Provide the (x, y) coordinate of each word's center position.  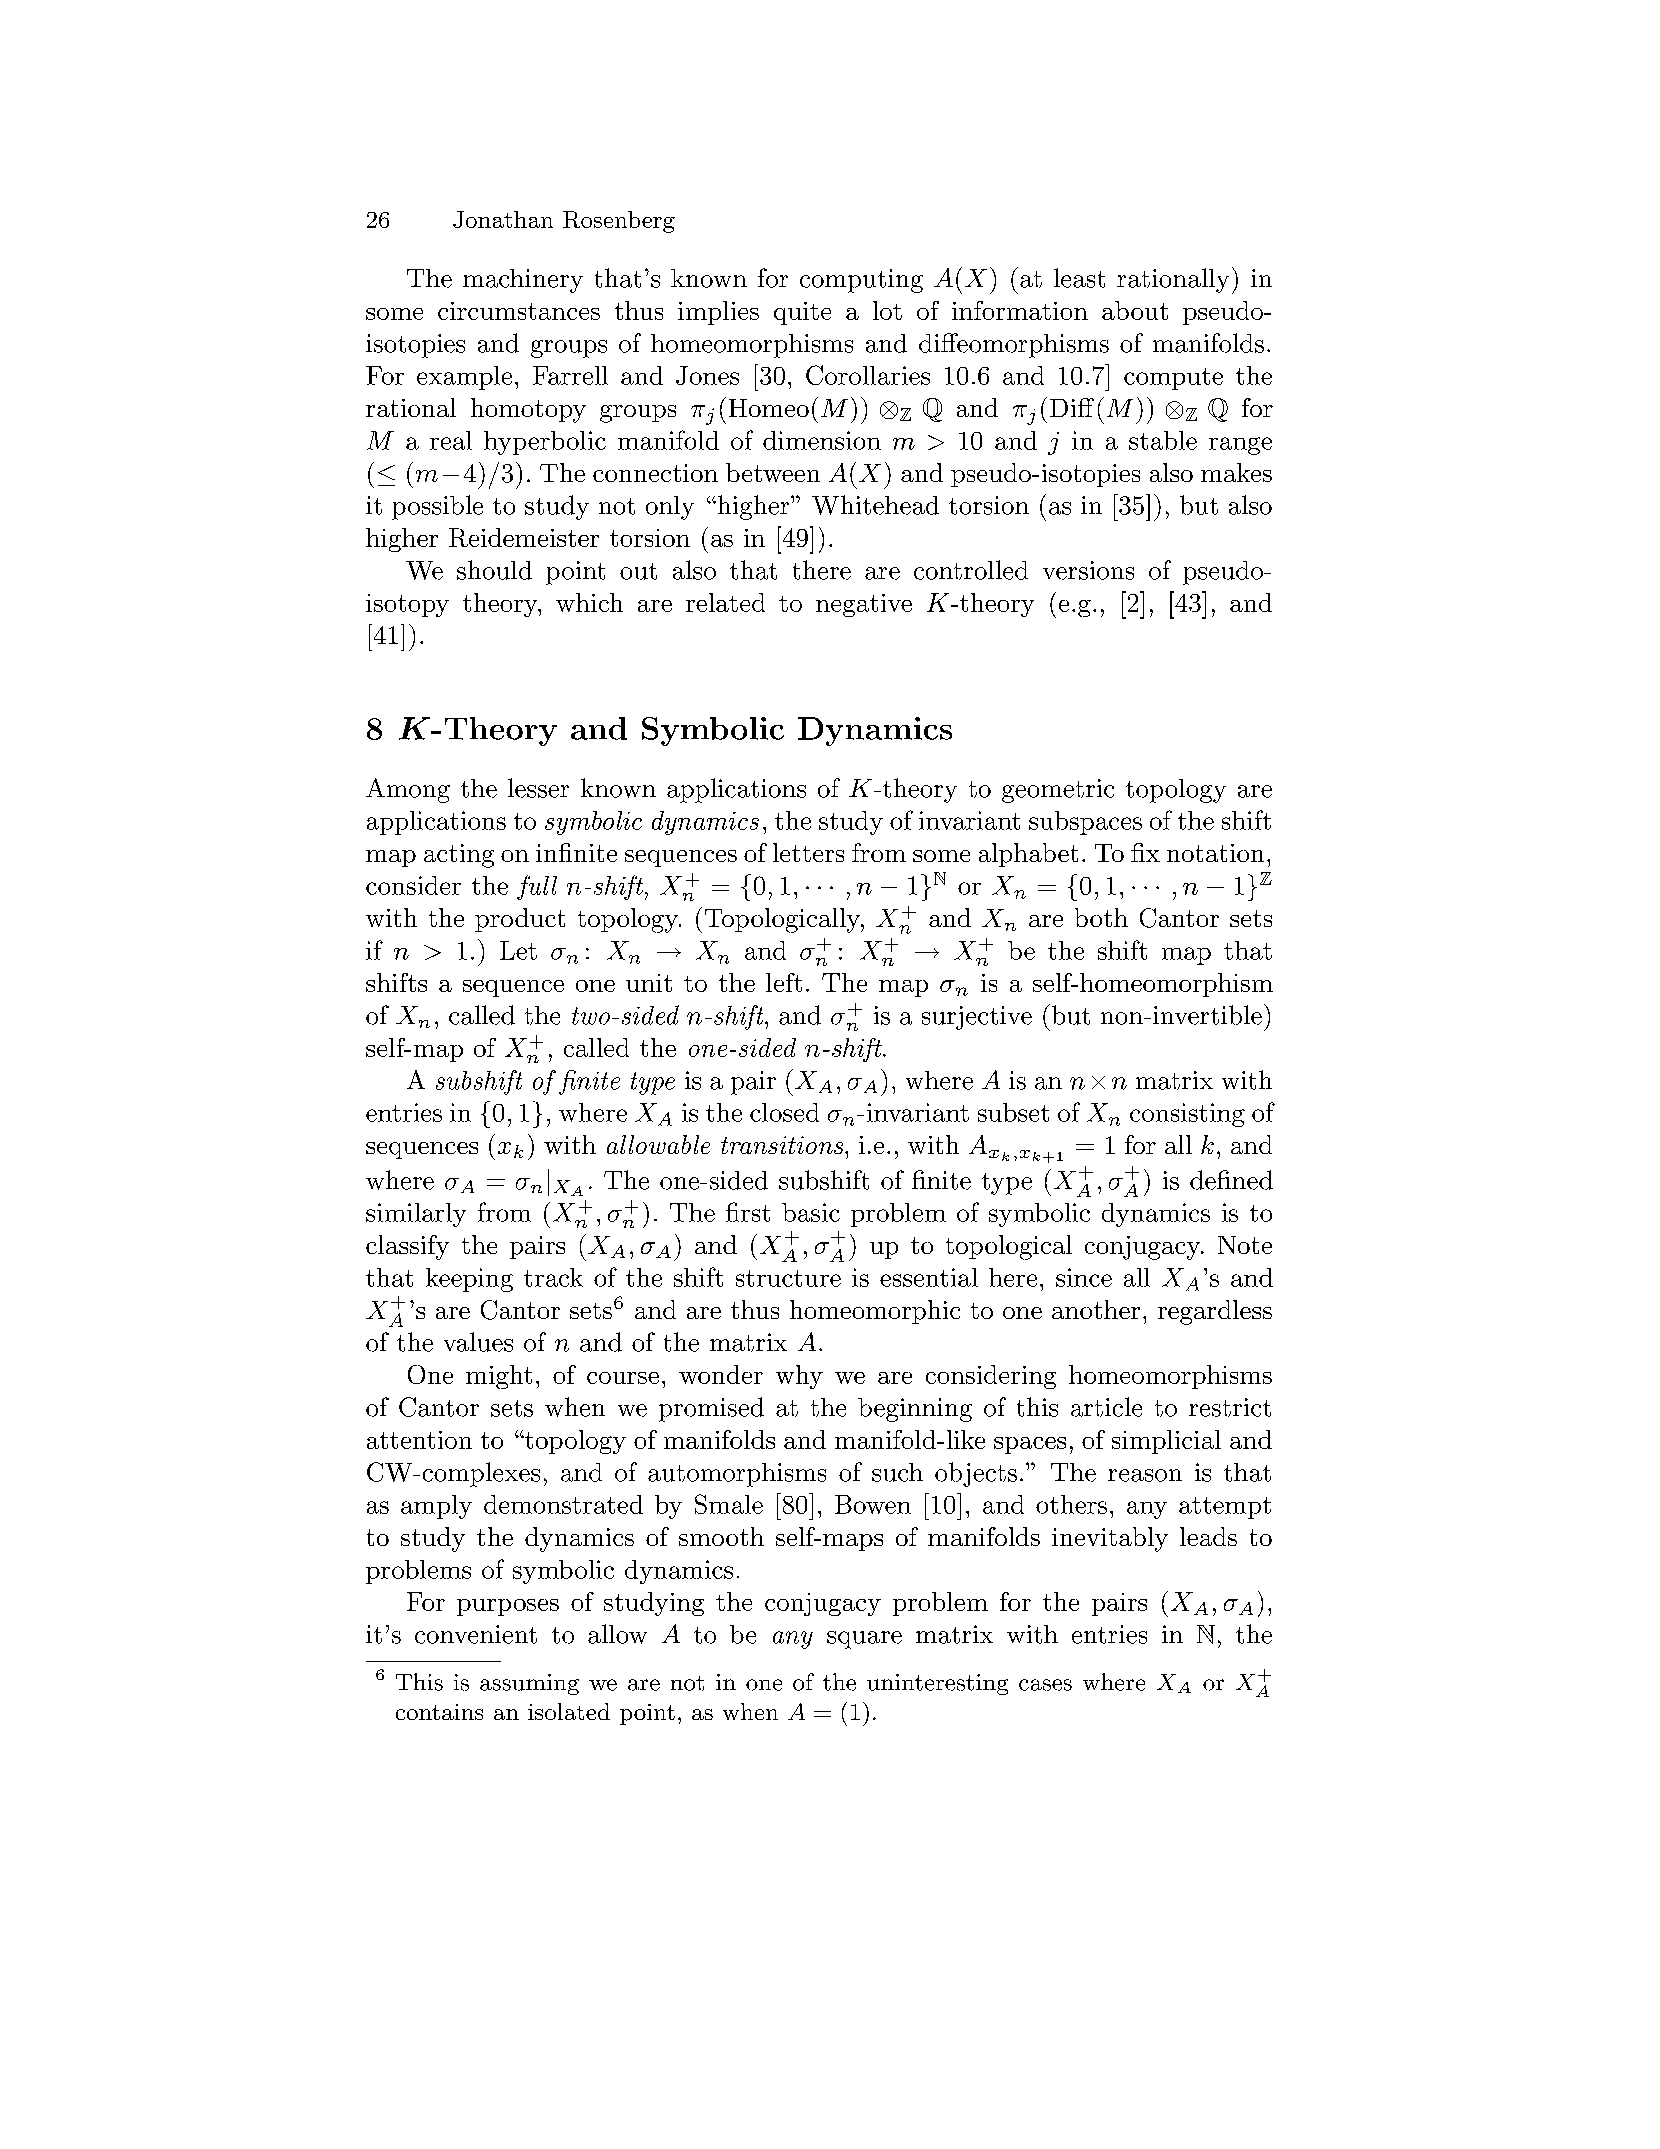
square (864, 1640)
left (784, 982)
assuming (529, 1684)
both (1101, 917)
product (520, 920)
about (1135, 310)
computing (861, 281)
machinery (523, 281)
